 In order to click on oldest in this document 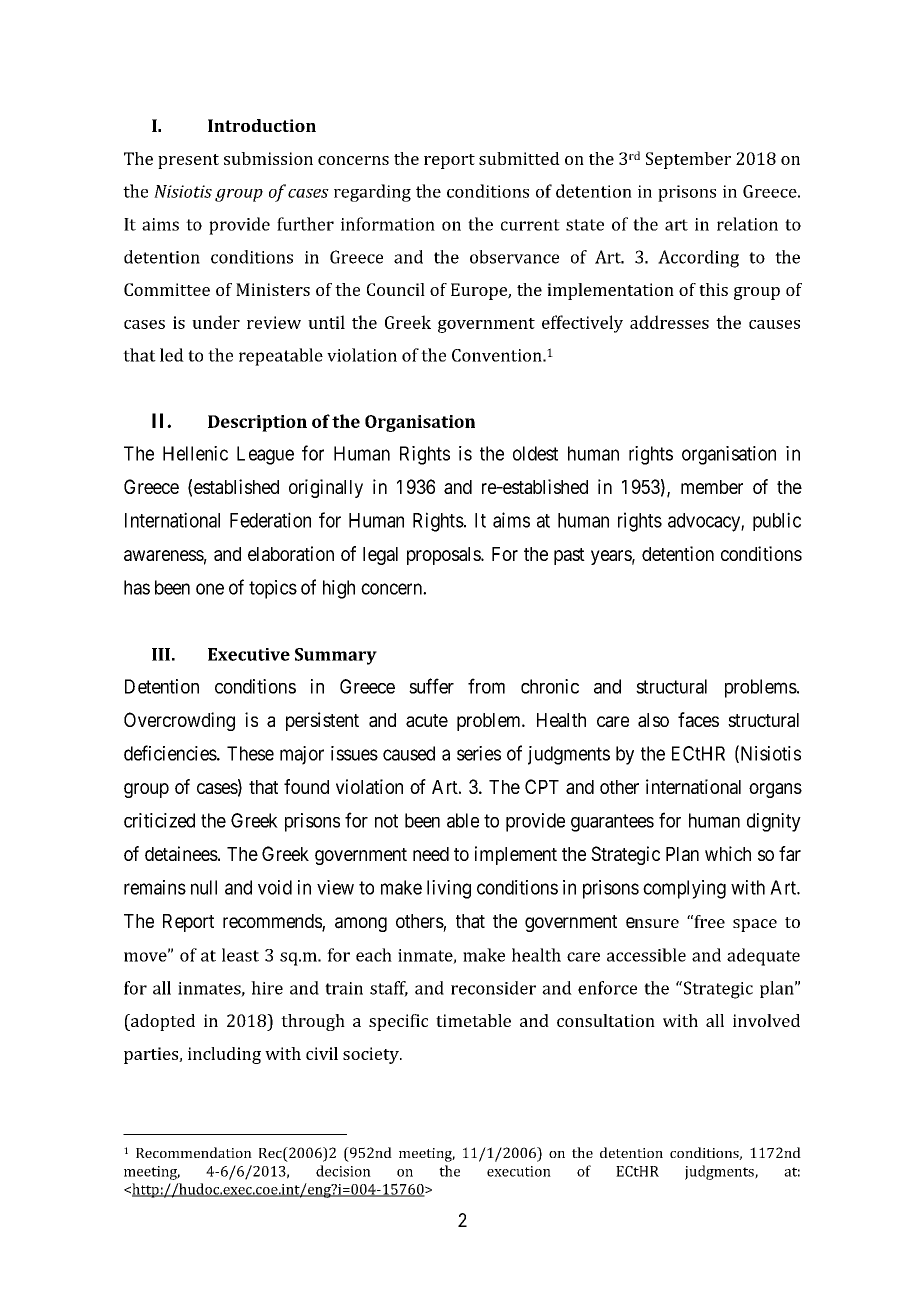, I will do `click(535, 453)`.
